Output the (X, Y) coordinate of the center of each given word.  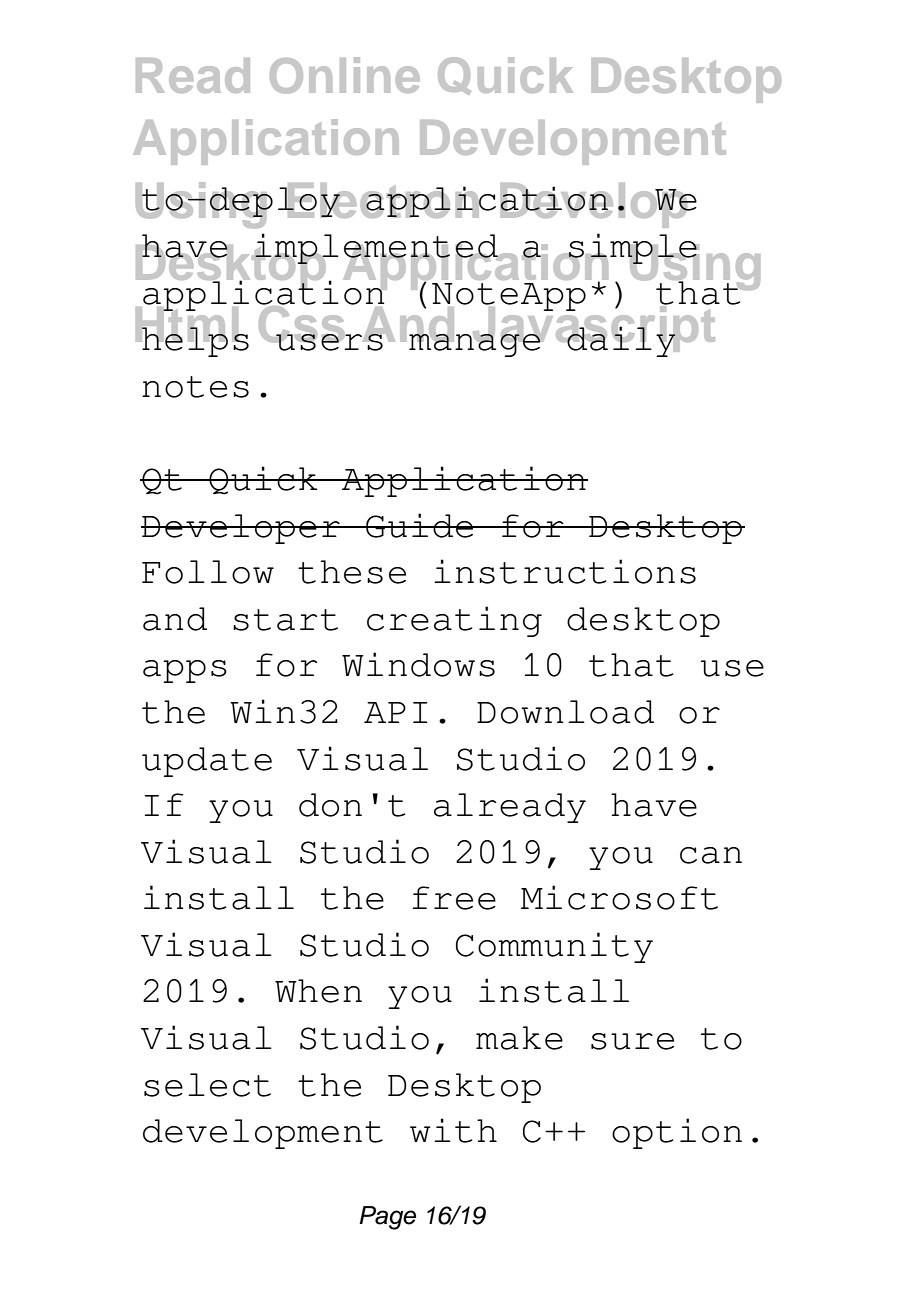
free (454, 898)
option (677, 1133)
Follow (208, 572)
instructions (565, 571)
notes (195, 387)
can (711, 855)
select (207, 1085)
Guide (420, 525)
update (207, 762)
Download (565, 712)
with (453, 1130)
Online (345, 75)
